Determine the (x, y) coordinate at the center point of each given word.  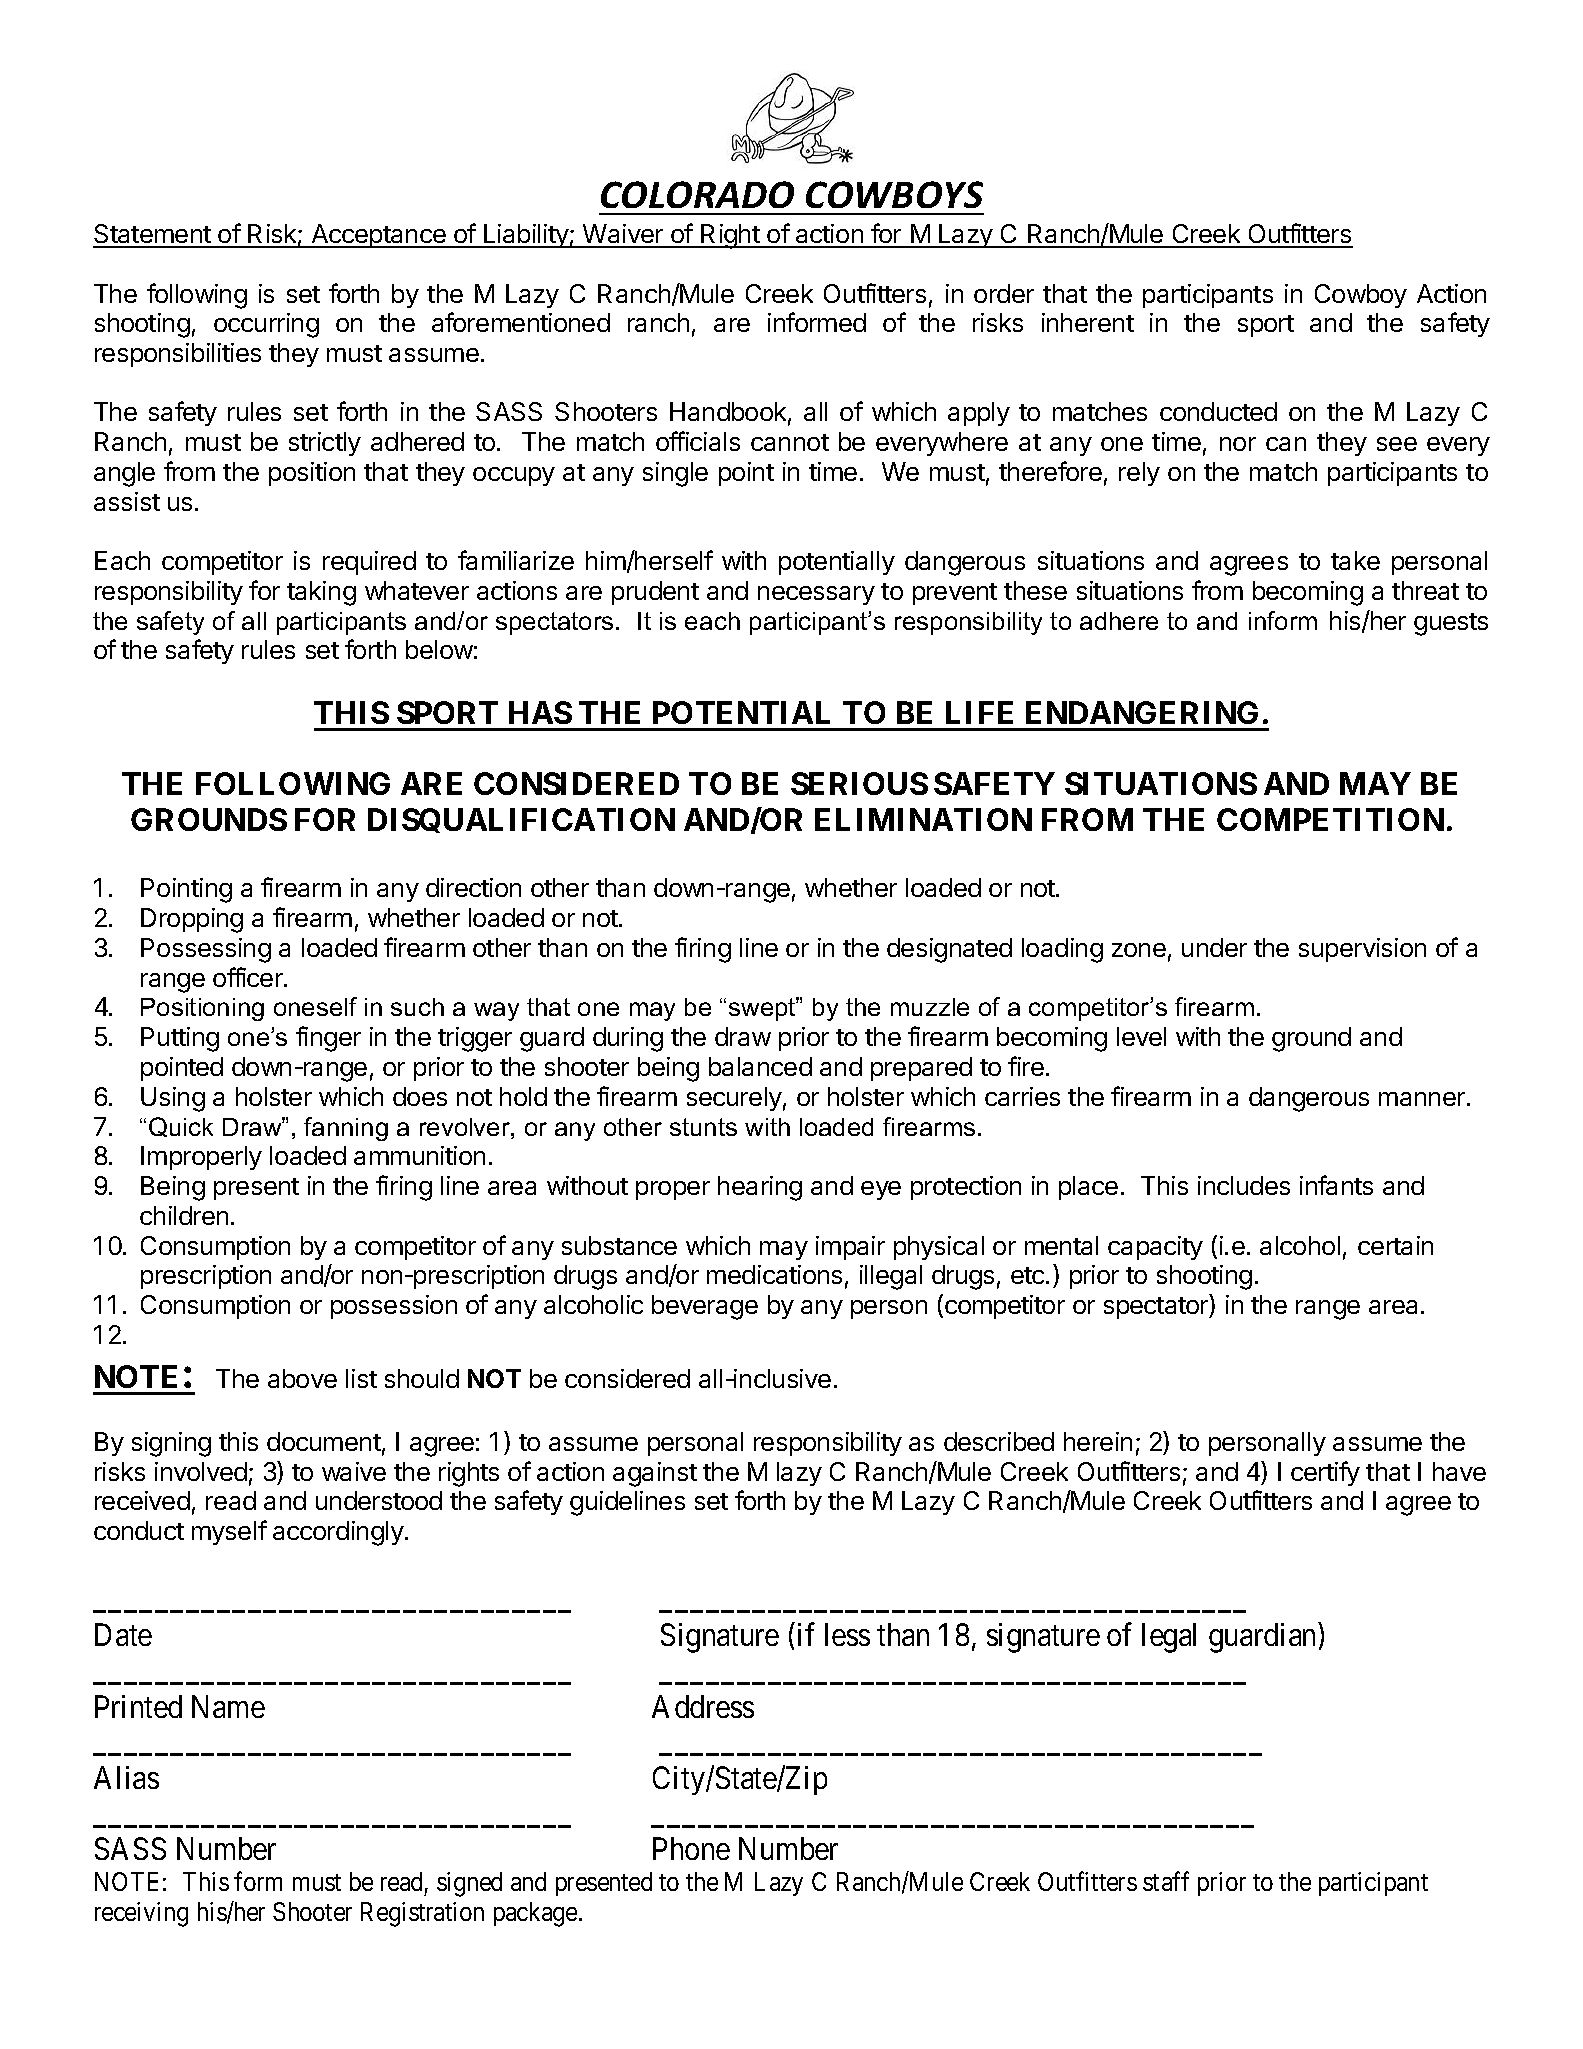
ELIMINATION (923, 819)
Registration (422, 1914)
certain (1395, 1245)
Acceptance (378, 236)
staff (1166, 1881)
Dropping (192, 920)
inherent (1088, 322)
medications (774, 1274)
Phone (691, 1848)
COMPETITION (1330, 819)
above (302, 1378)
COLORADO (697, 194)
